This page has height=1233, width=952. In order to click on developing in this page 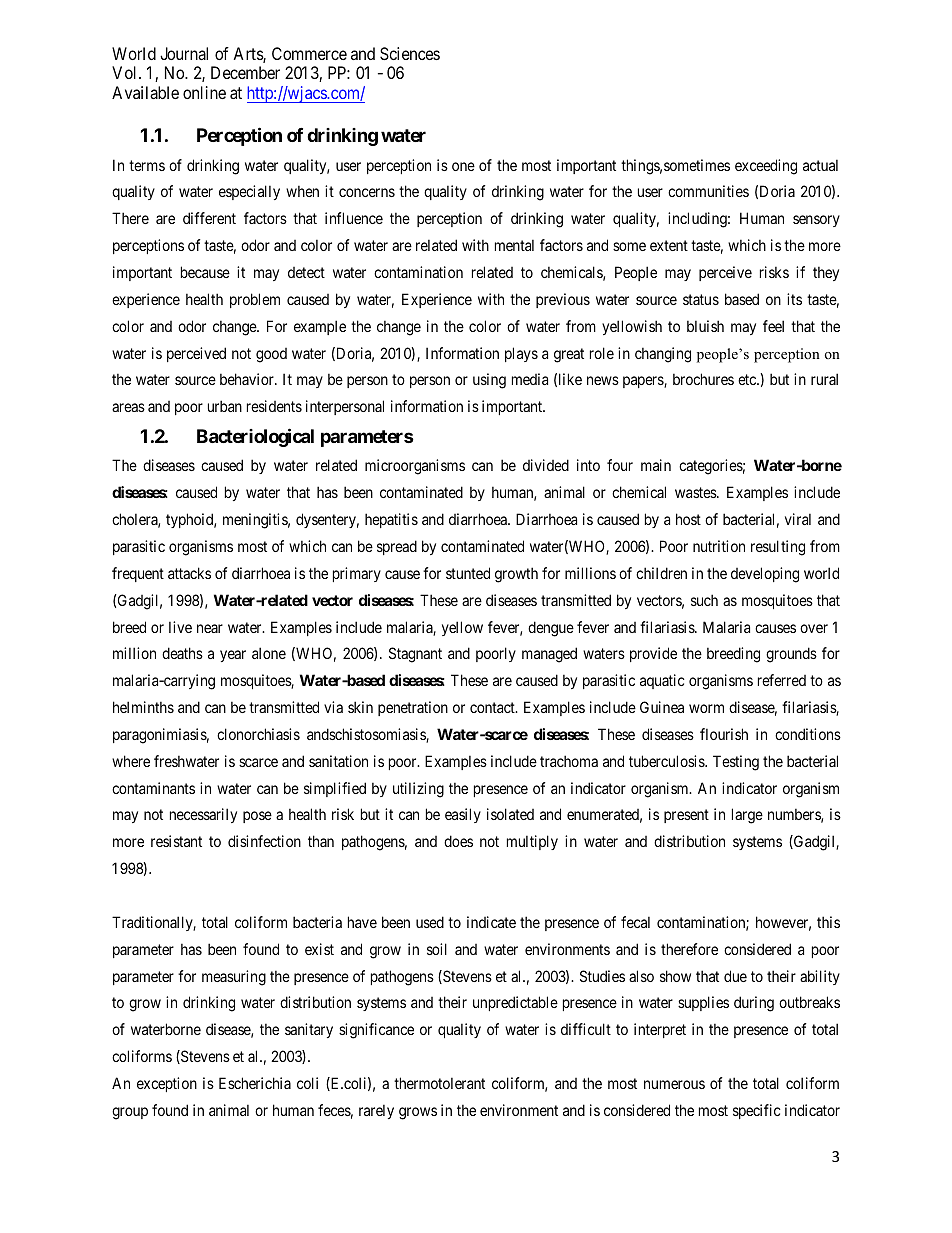, I will do `click(765, 575)`.
